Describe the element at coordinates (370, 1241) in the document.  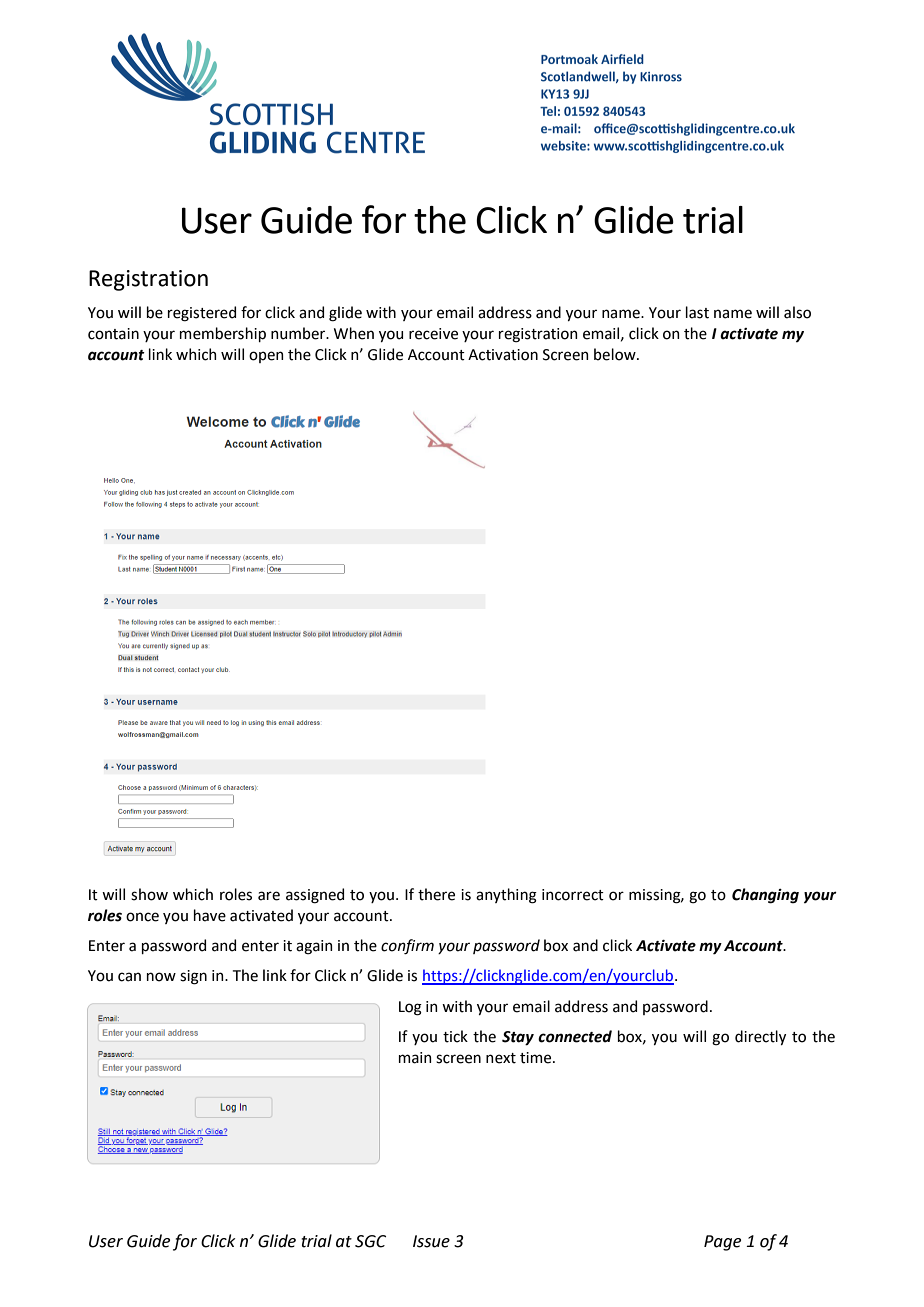
I see `SGC` at that location.
